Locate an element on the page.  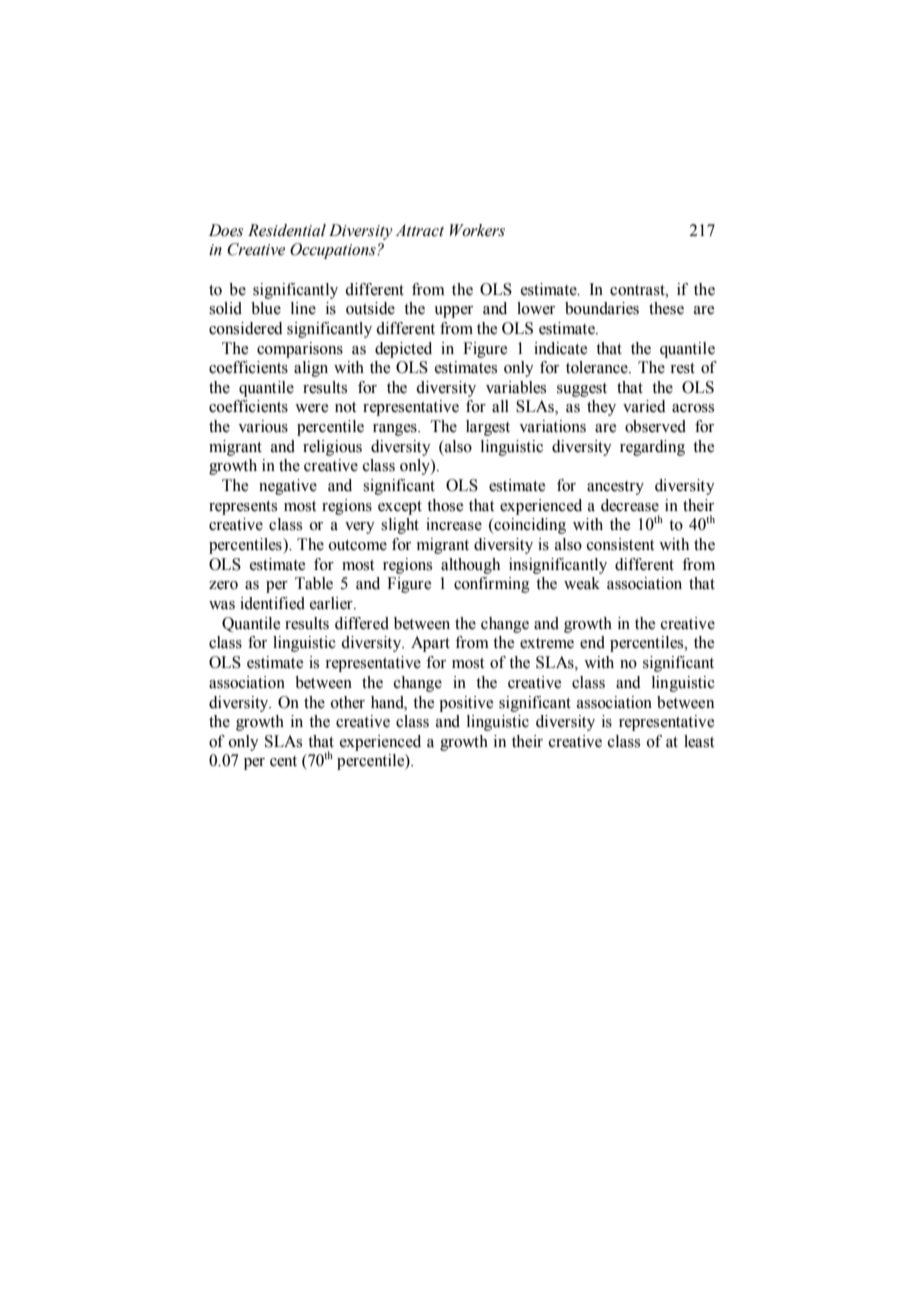
other is located at coordinates (348, 702).
